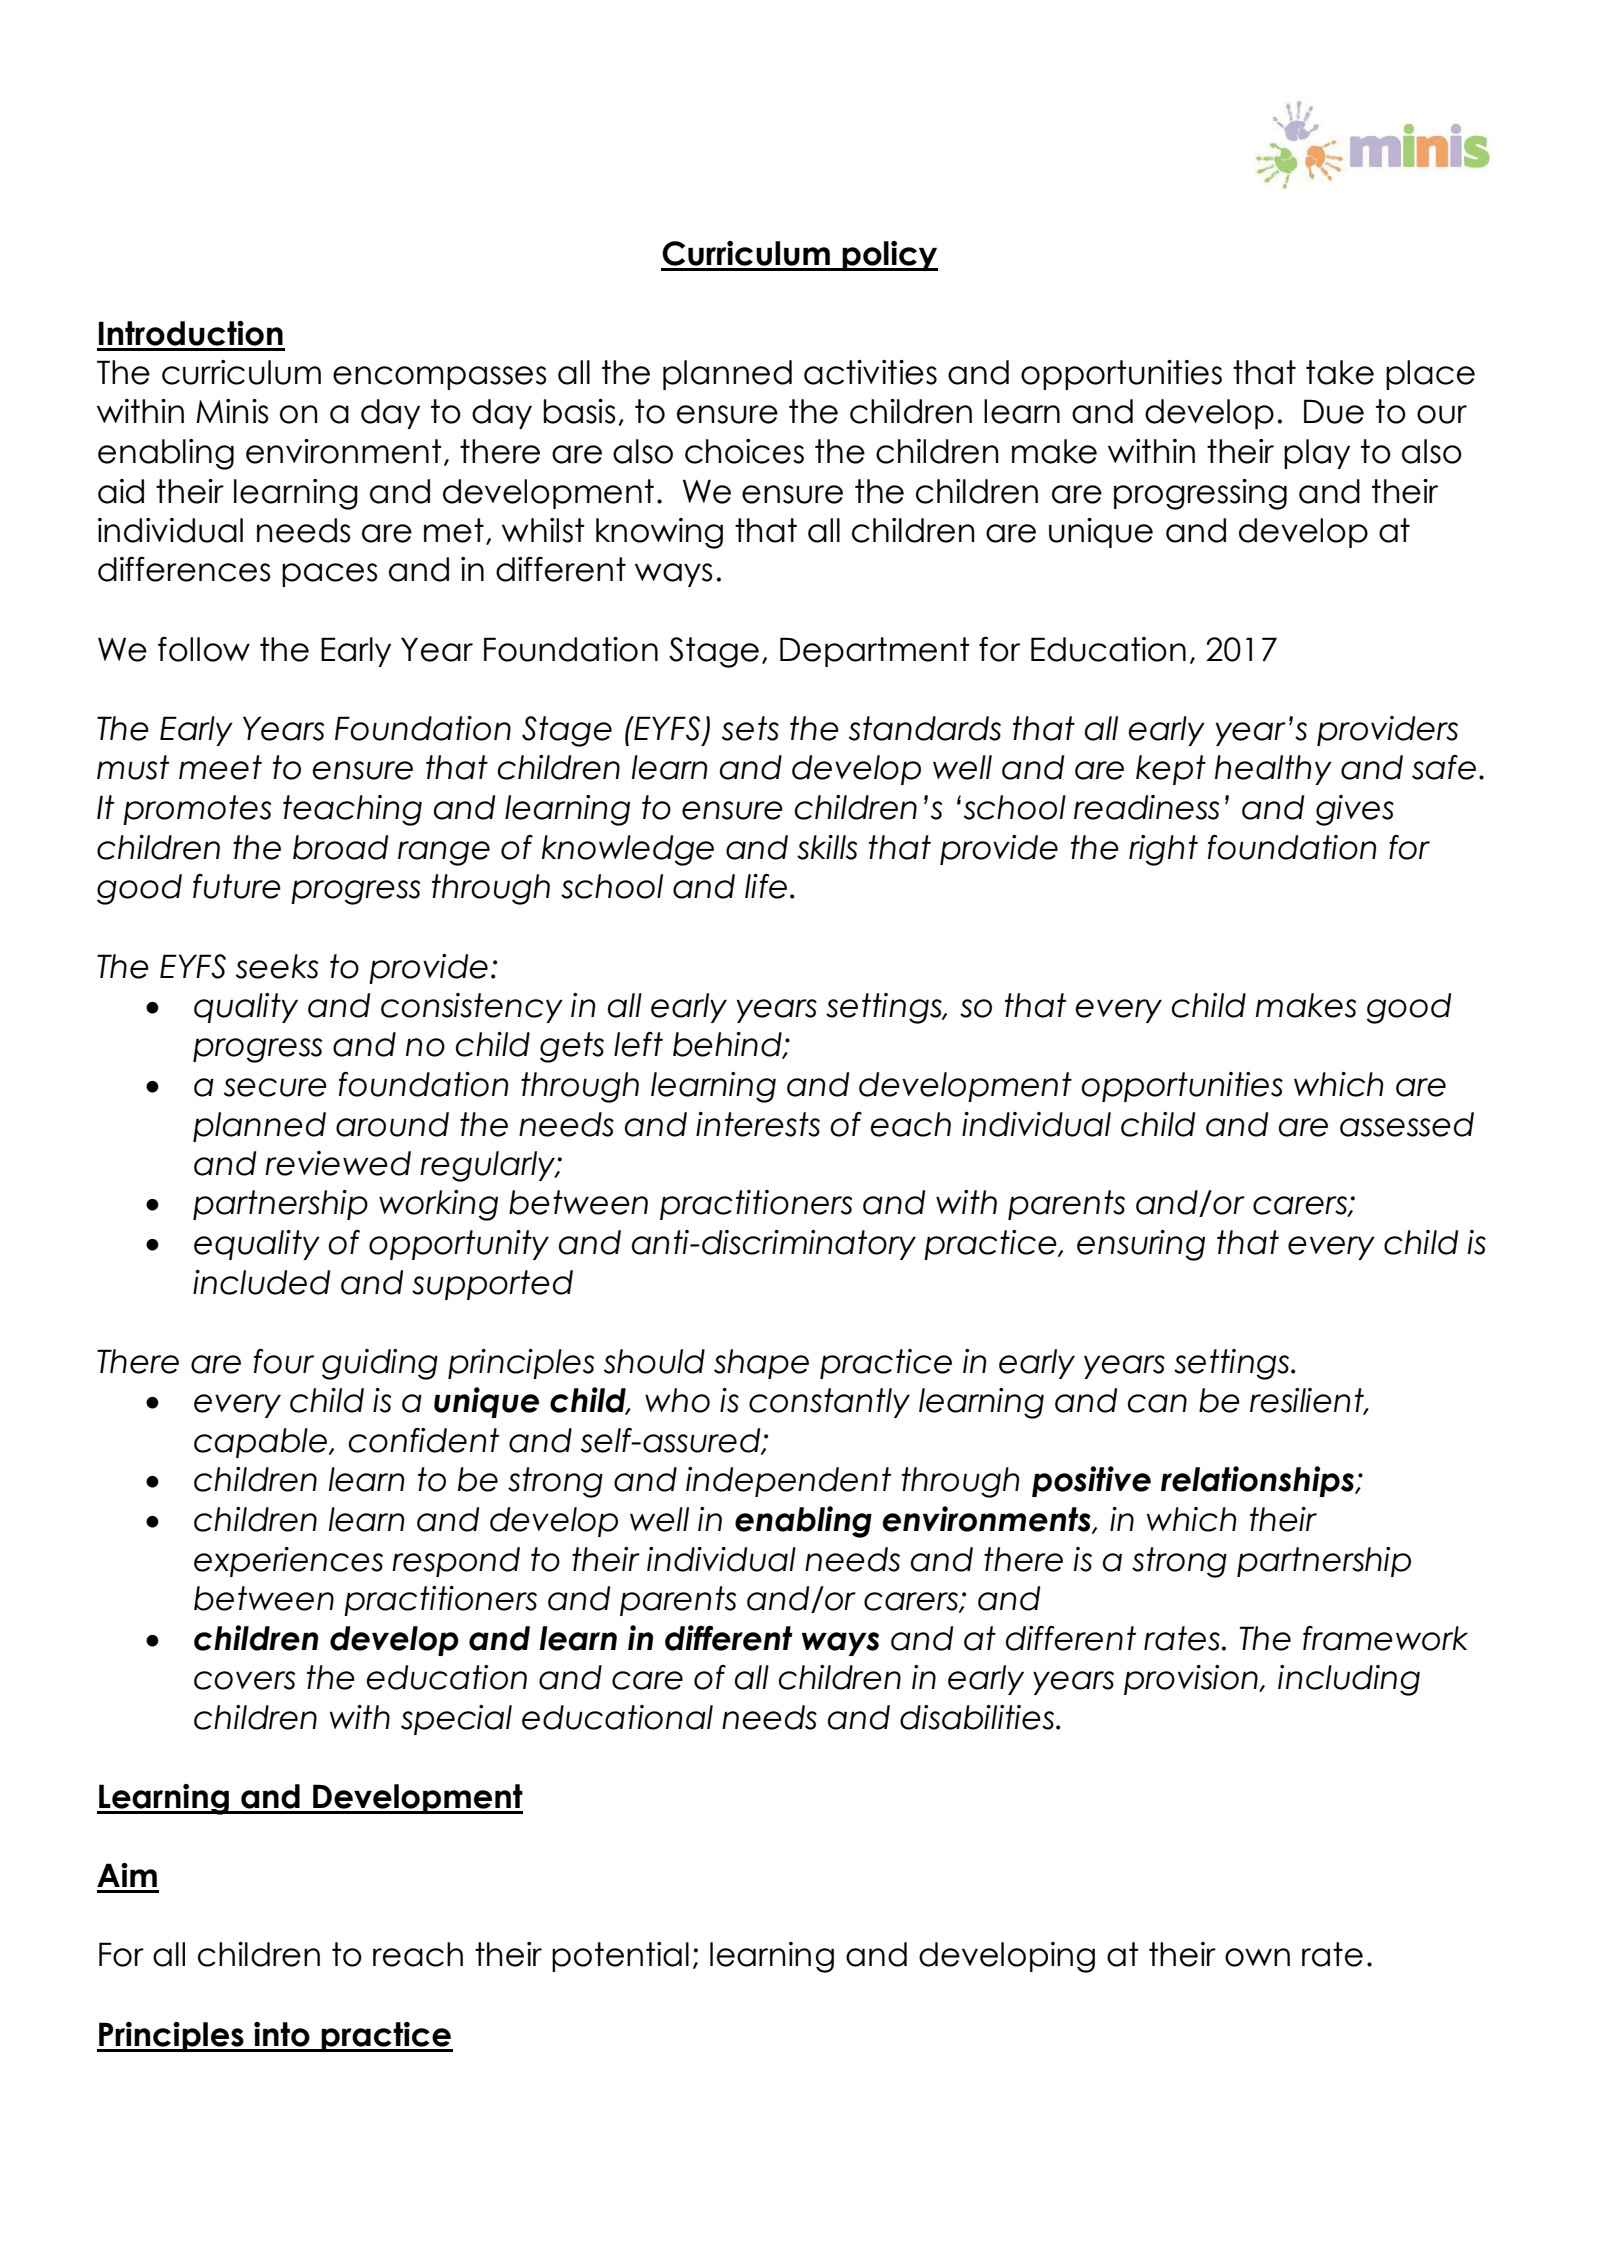 This screenshot has height=2263, width=1599. Describe the element at coordinates (338, 1163) in the screenshot. I see `reviewed` at that location.
